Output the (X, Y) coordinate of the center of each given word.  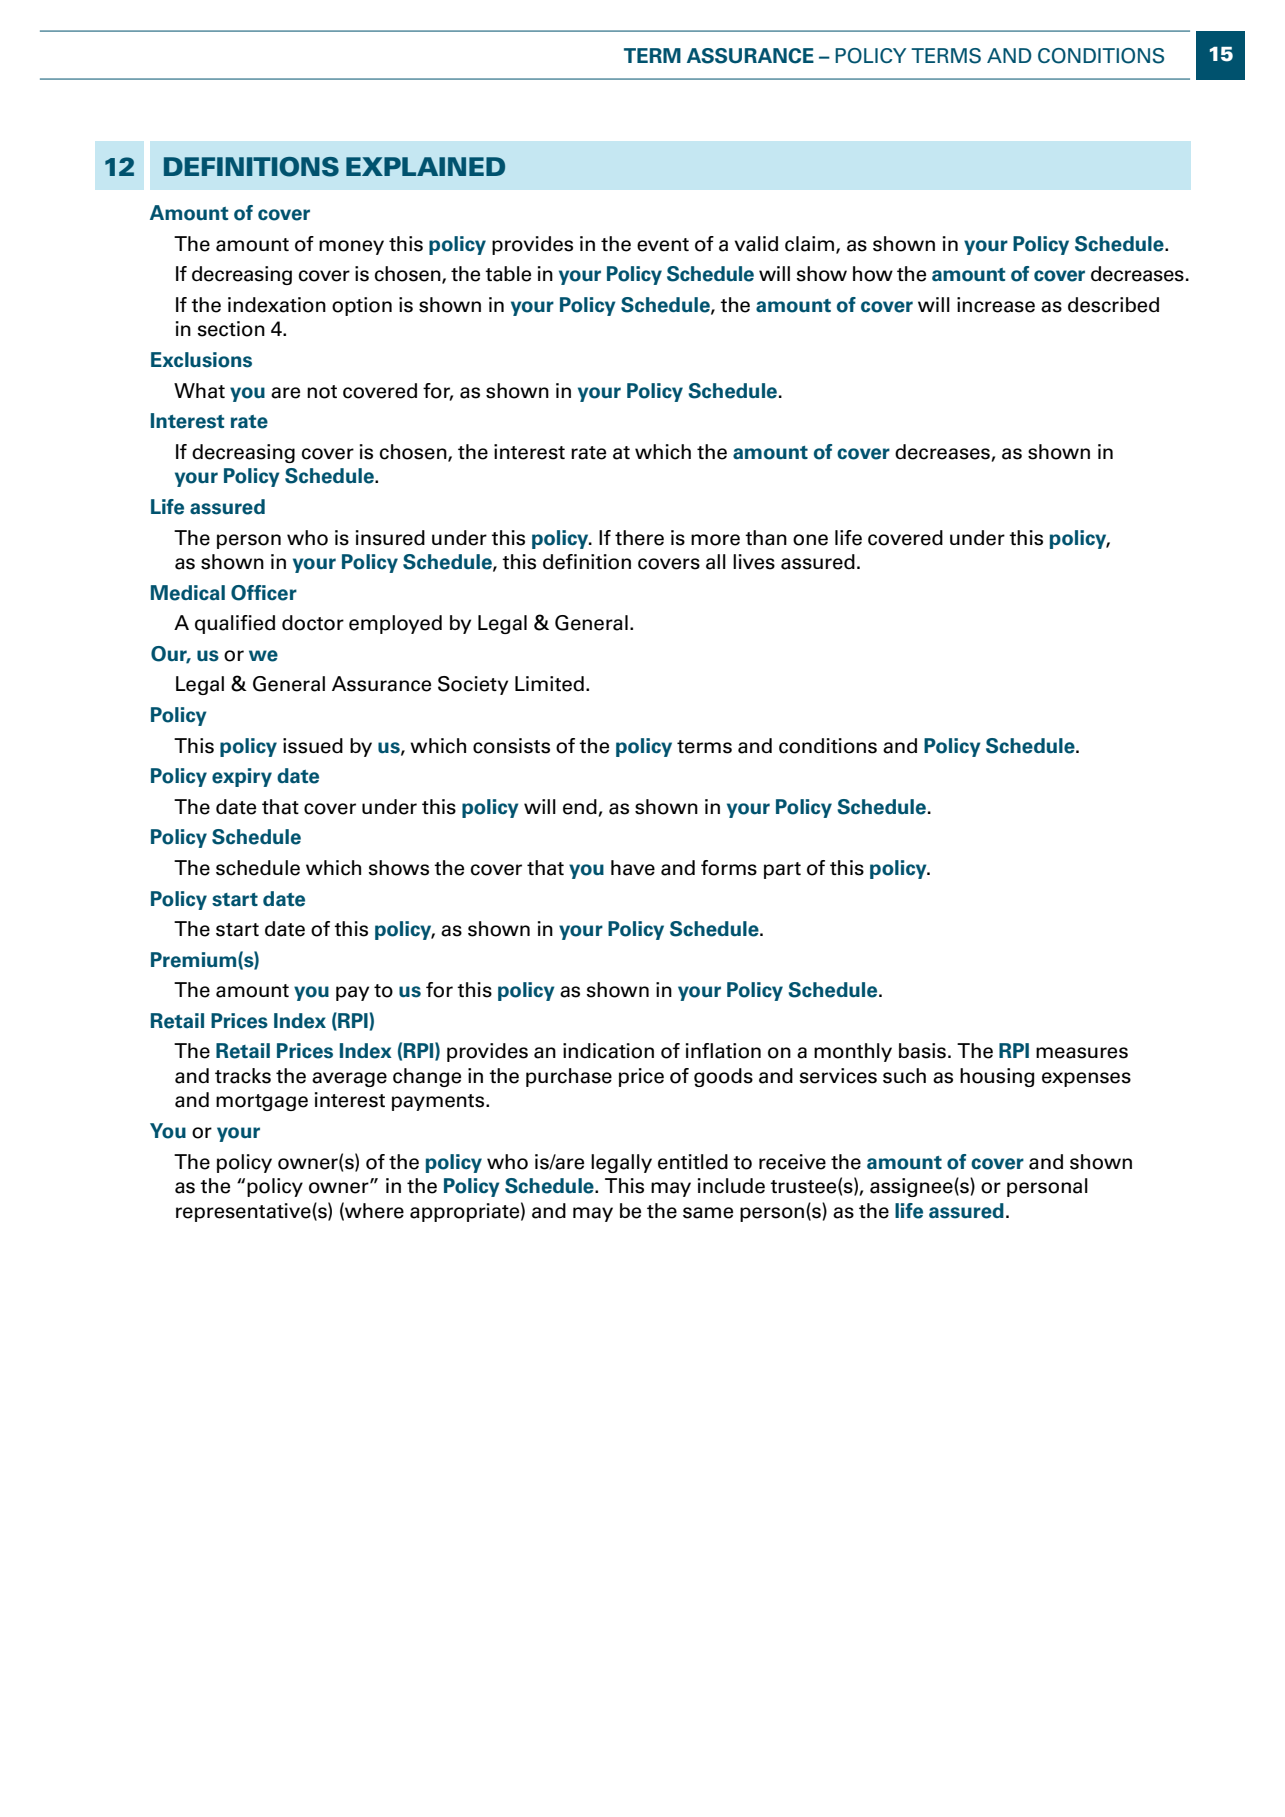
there (639, 538)
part (782, 870)
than (766, 538)
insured (390, 538)
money (351, 247)
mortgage (262, 1102)
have (633, 868)
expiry (242, 777)
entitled (693, 1162)
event (663, 245)
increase (996, 305)
